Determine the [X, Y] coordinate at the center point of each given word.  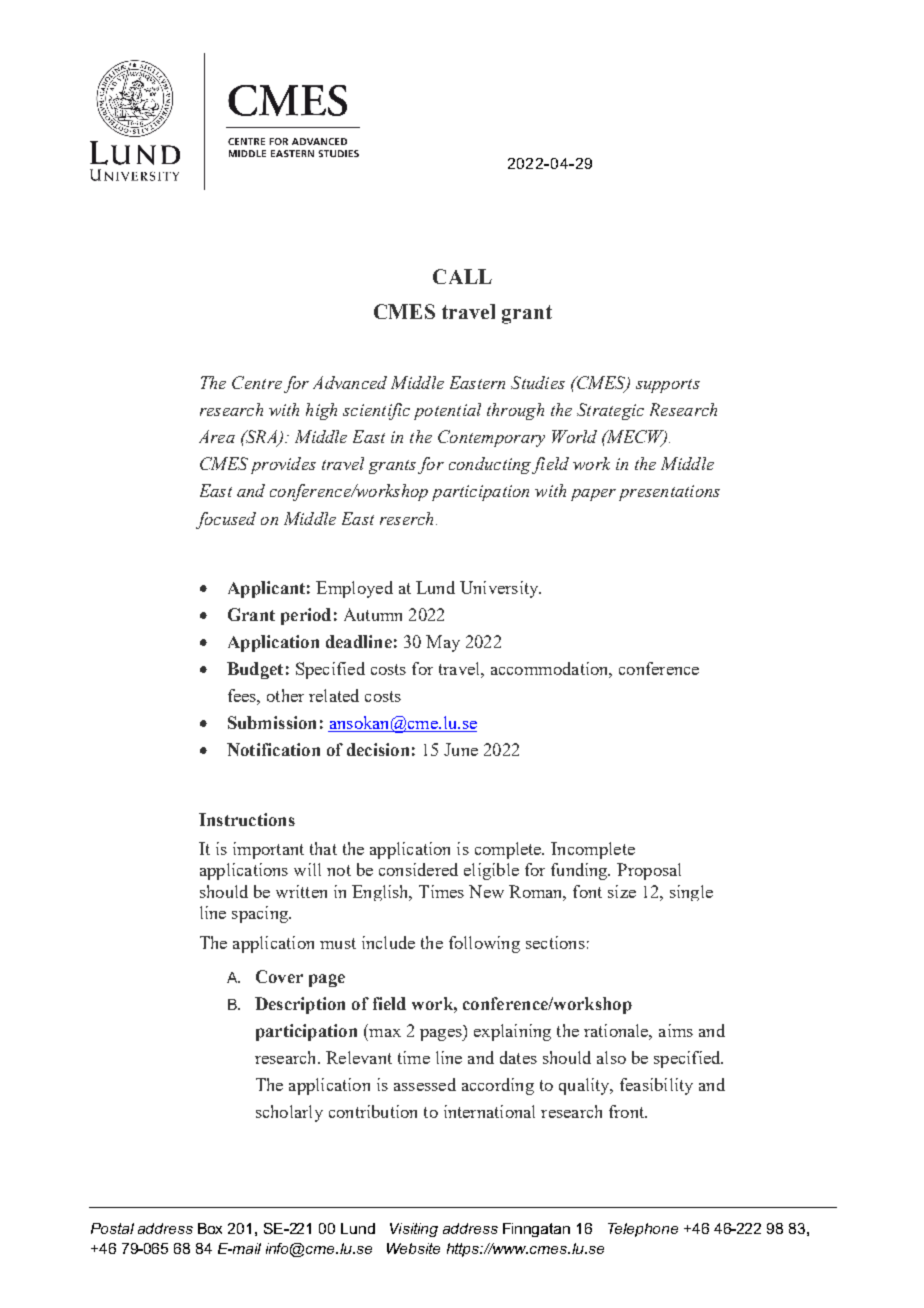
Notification [273, 749]
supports [668, 386]
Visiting [414, 1230]
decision [378, 749]
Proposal [649, 871]
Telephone [643, 1230]
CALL [462, 276]
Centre [257, 382]
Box [210, 1228]
